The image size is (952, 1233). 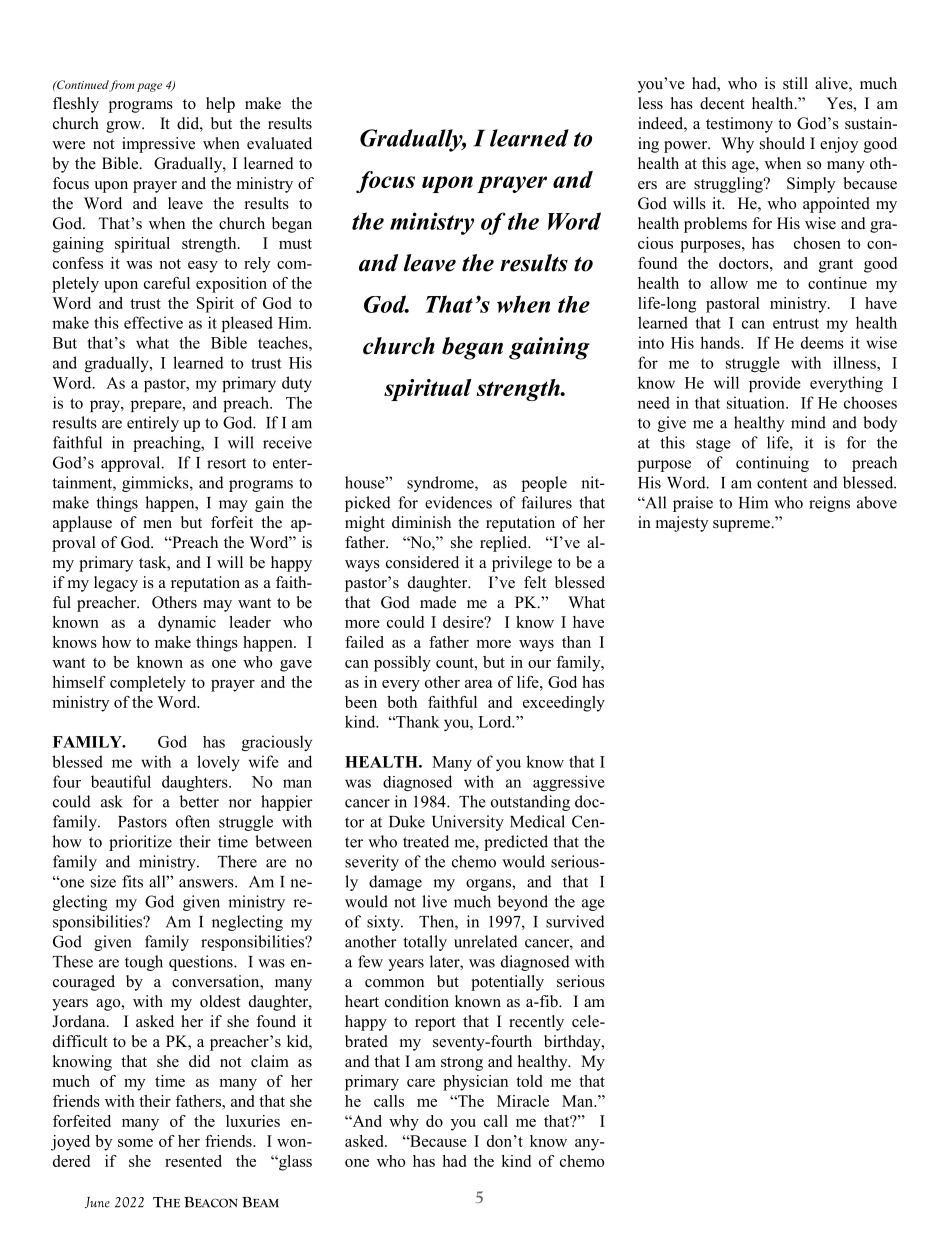 I want to click on should, so click(x=782, y=143).
